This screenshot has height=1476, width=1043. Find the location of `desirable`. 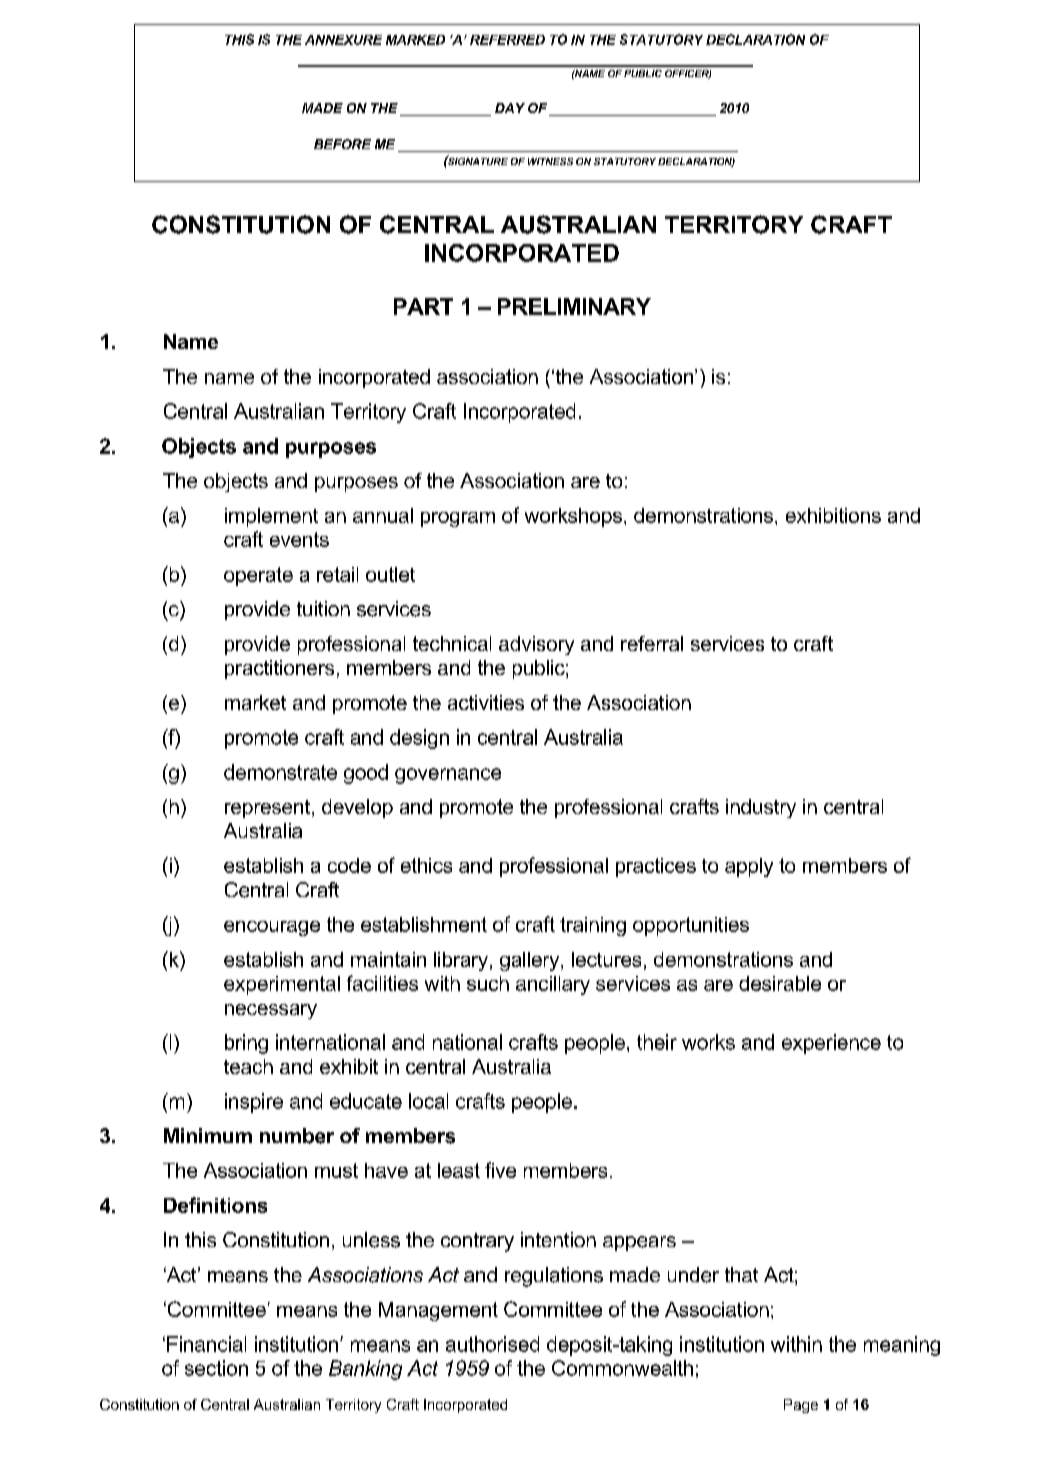

desirable is located at coordinates (780, 983).
